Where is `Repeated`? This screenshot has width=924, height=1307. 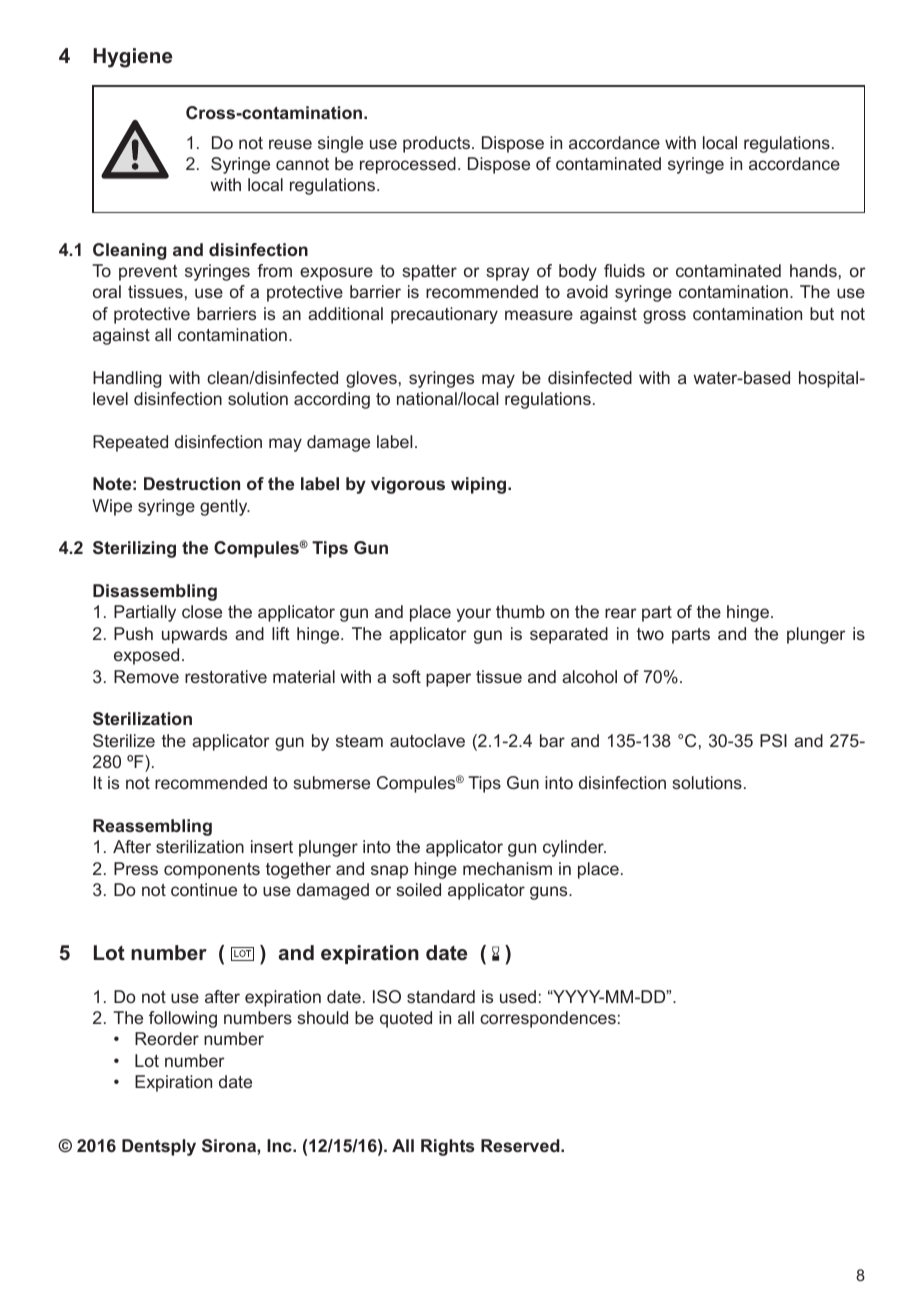 Repeated is located at coordinates (130, 443).
